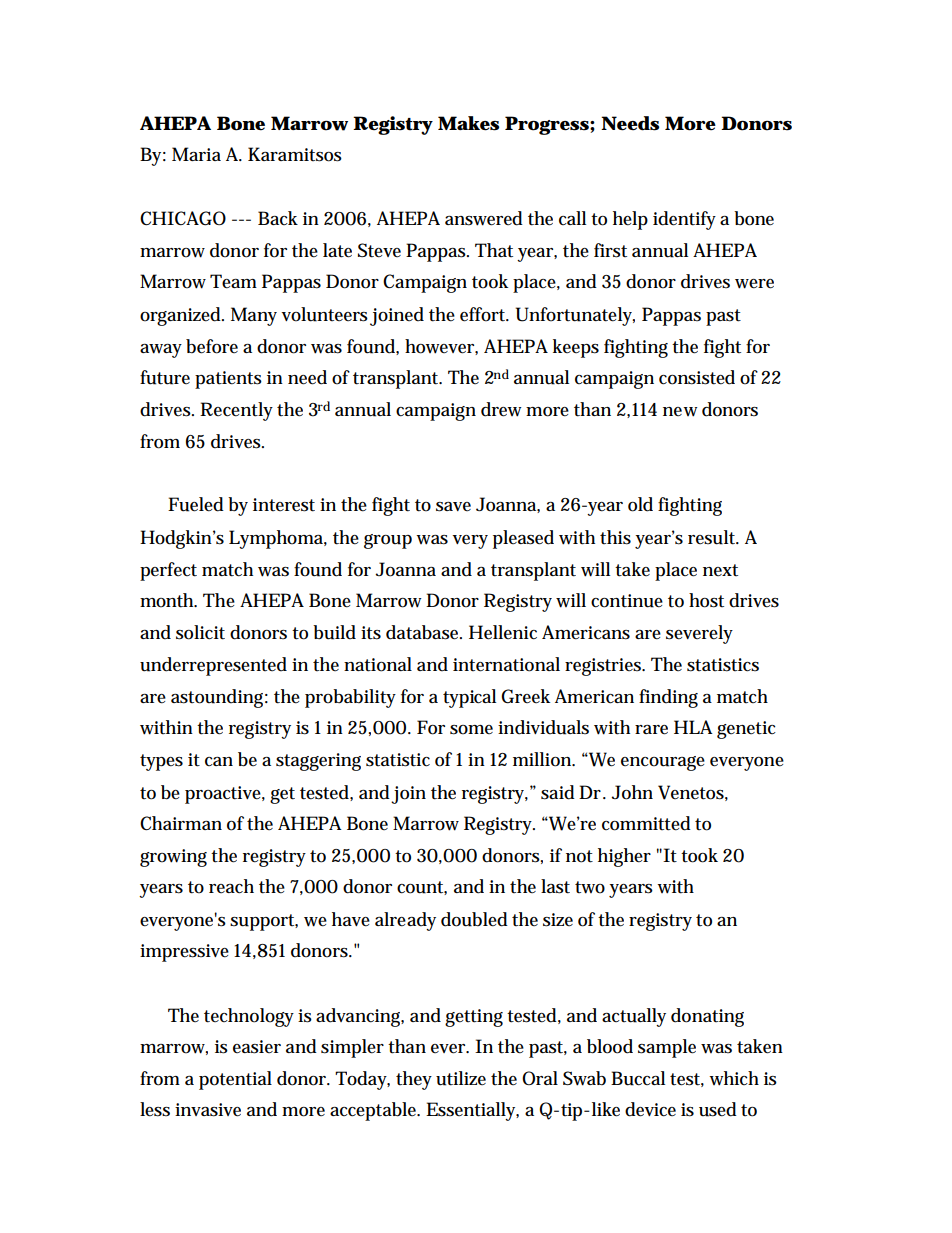 This screenshot has height=1233, width=952. I want to click on Maria, so click(196, 154).
